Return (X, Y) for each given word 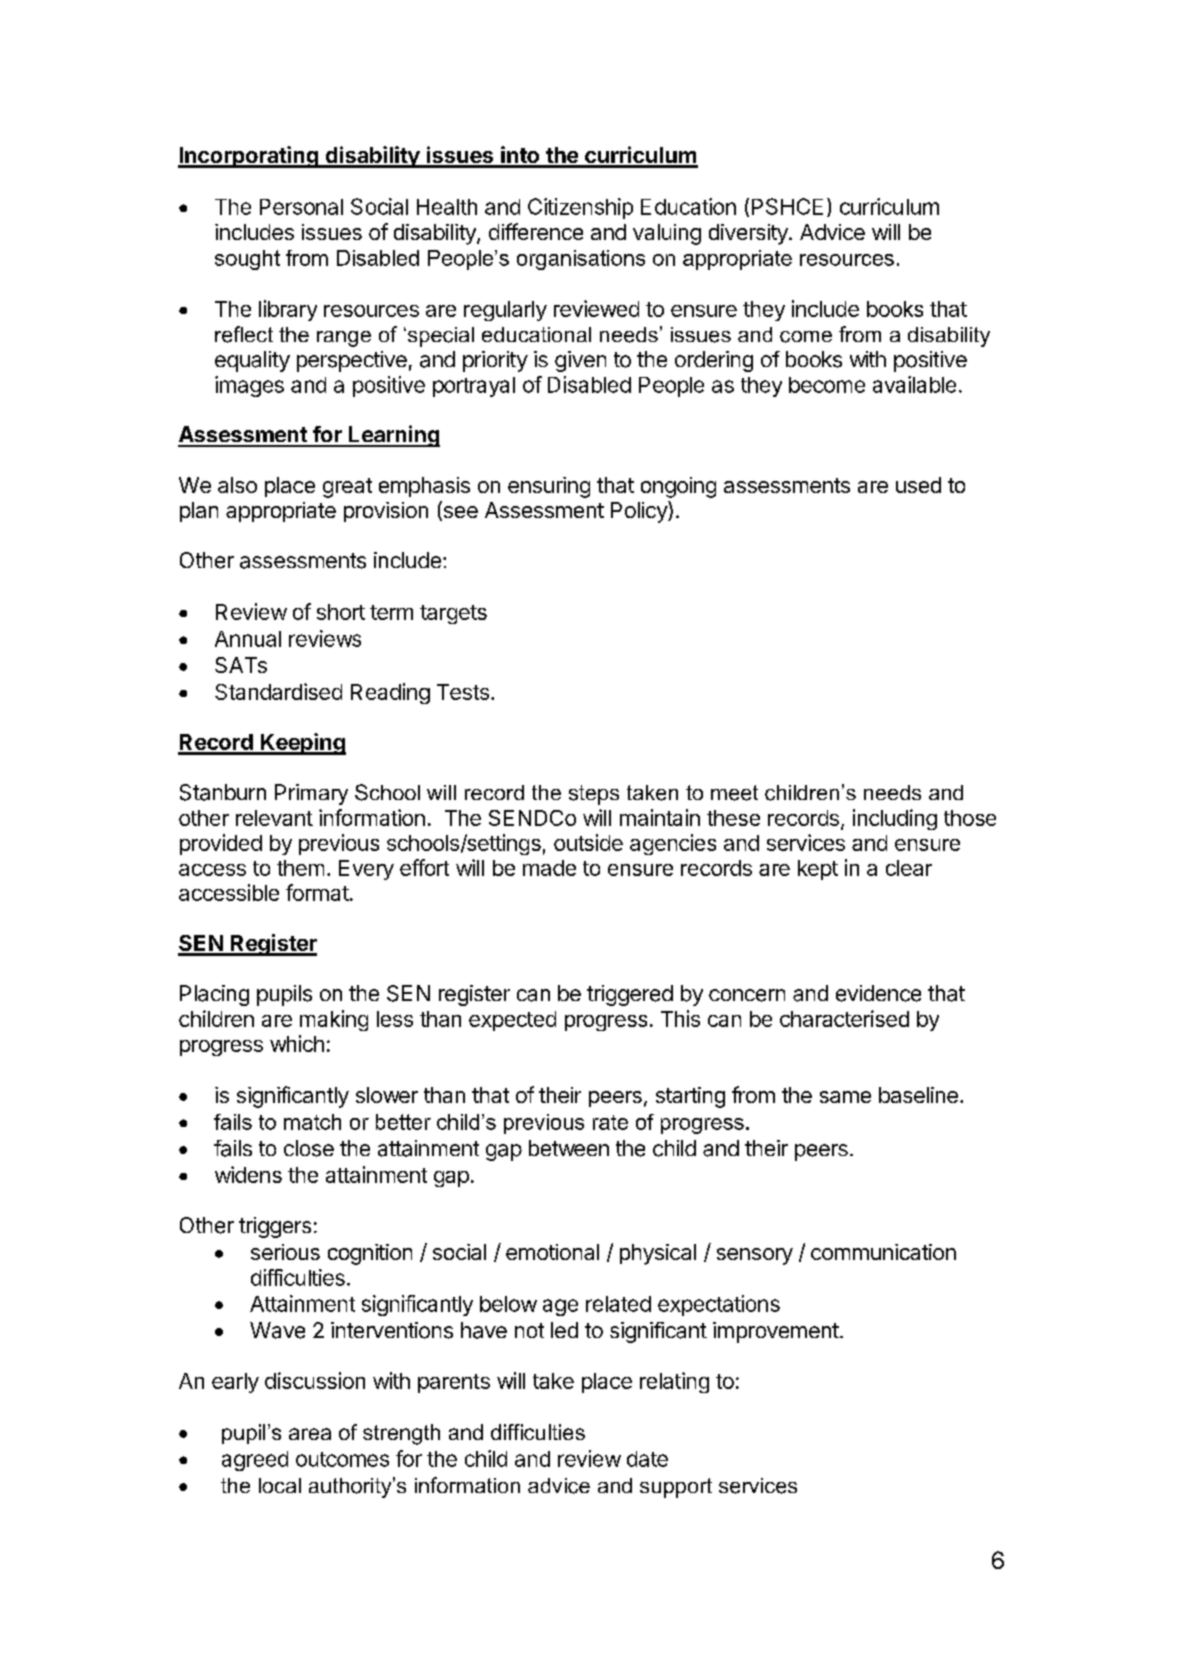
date (647, 1459)
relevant (274, 818)
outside (588, 842)
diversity (749, 234)
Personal (301, 207)
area (310, 1434)
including (895, 819)
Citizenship (580, 208)
